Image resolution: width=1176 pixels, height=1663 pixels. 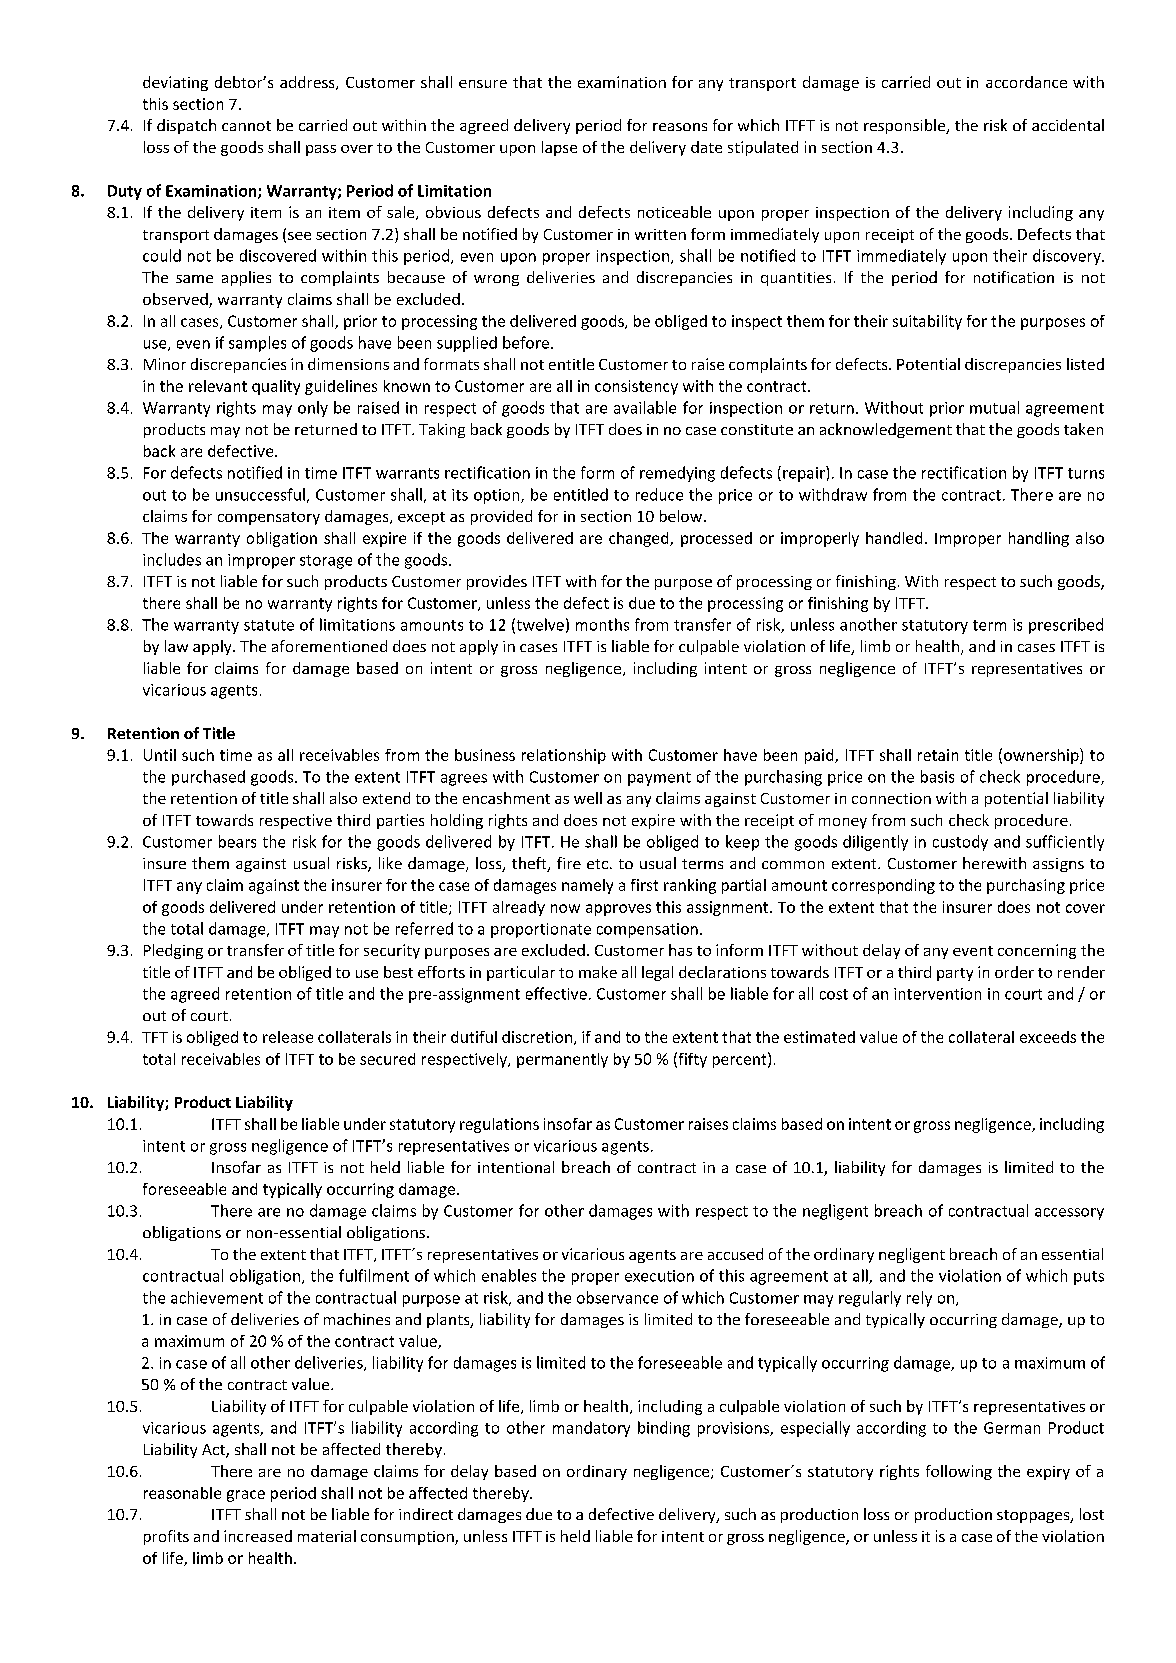 What do you see at coordinates (959, 1472) in the screenshot?
I see `following` at bounding box center [959, 1472].
